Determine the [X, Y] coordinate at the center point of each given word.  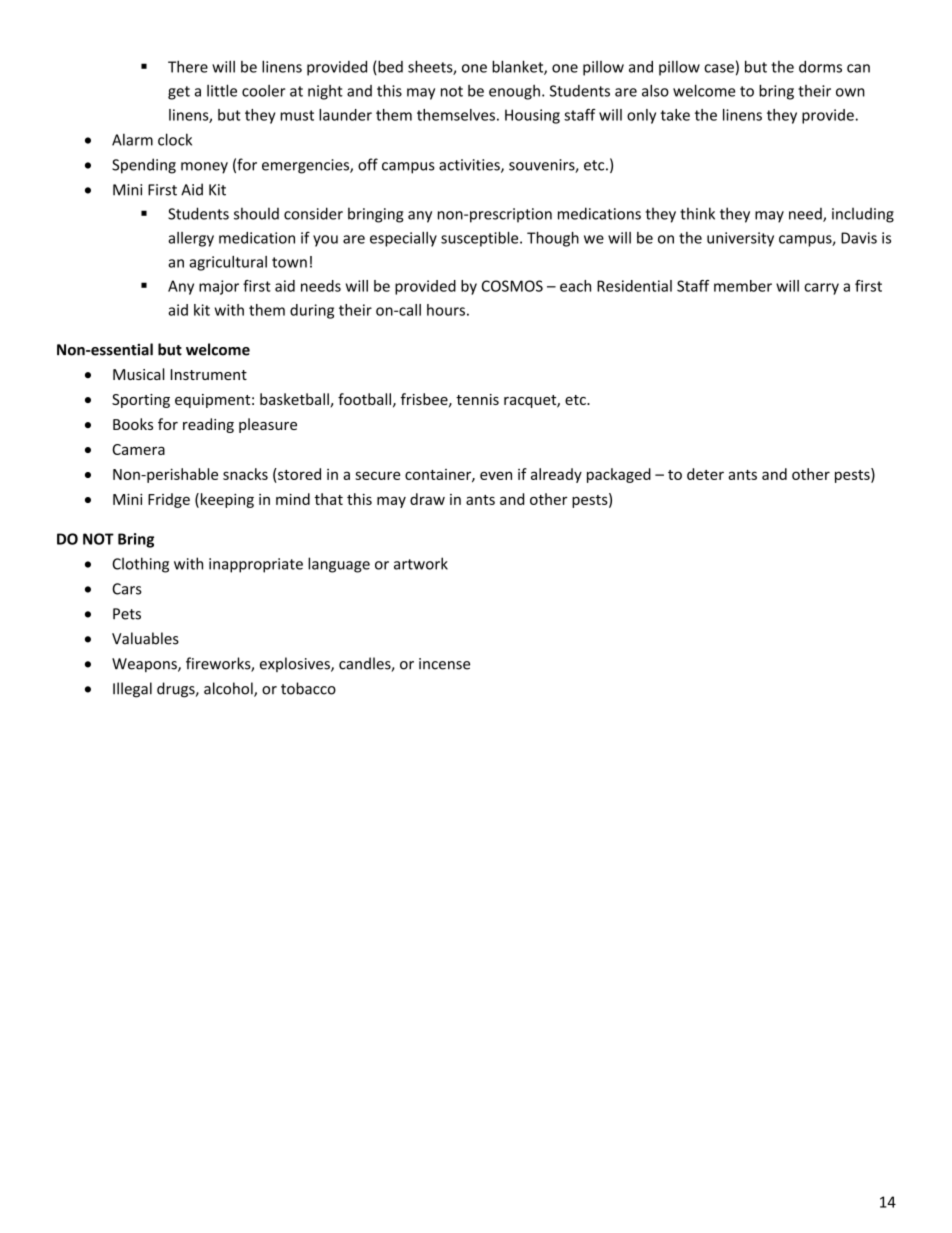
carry [821, 289]
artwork [421, 563]
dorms [820, 67]
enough [514, 92]
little [222, 90]
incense [444, 664]
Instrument [209, 374]
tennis [477, 399]
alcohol [229, 689]
